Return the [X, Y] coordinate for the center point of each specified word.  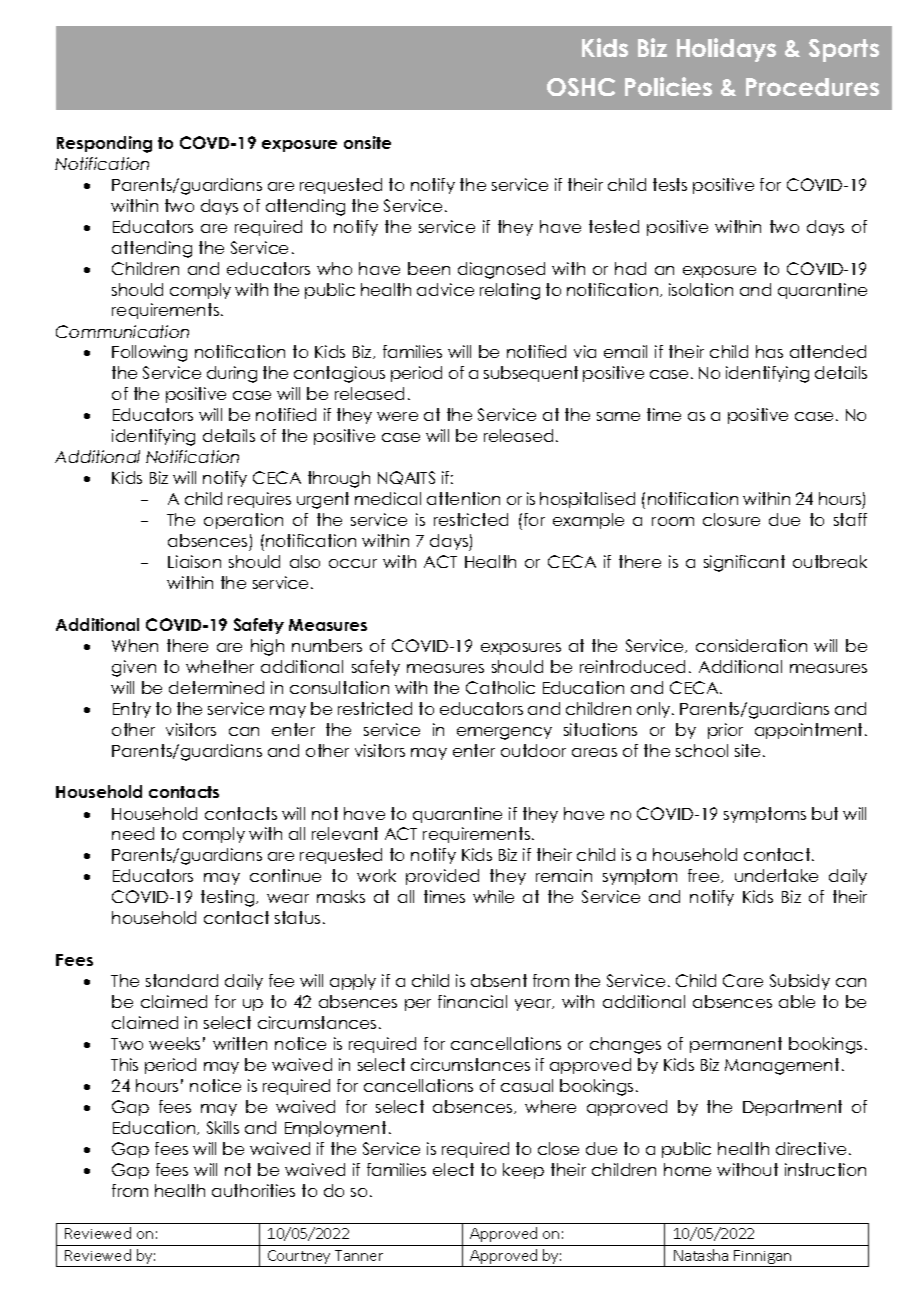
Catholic [500, 687]
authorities [253, 1190]
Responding [104, 144]
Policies [668, 86]
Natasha [701, 1255]
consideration [751, 645]
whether [220, 666]
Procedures [812, 87]
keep [523, 1171]
